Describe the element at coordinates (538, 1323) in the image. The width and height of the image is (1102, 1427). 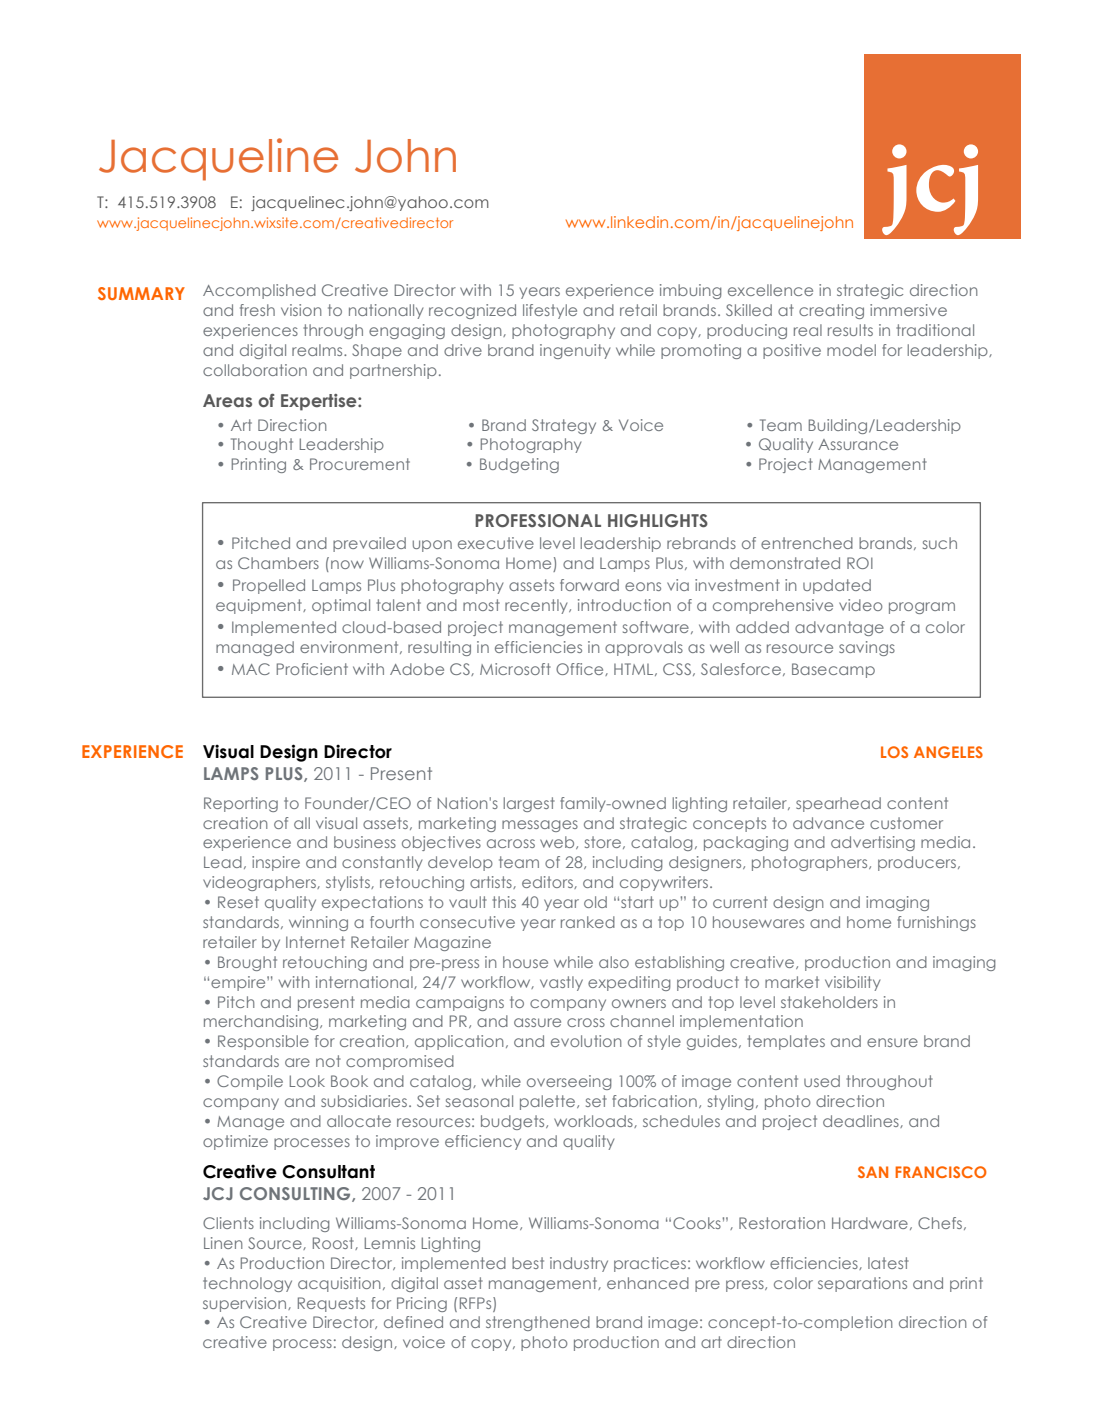
I see `strengthened` at that location.
